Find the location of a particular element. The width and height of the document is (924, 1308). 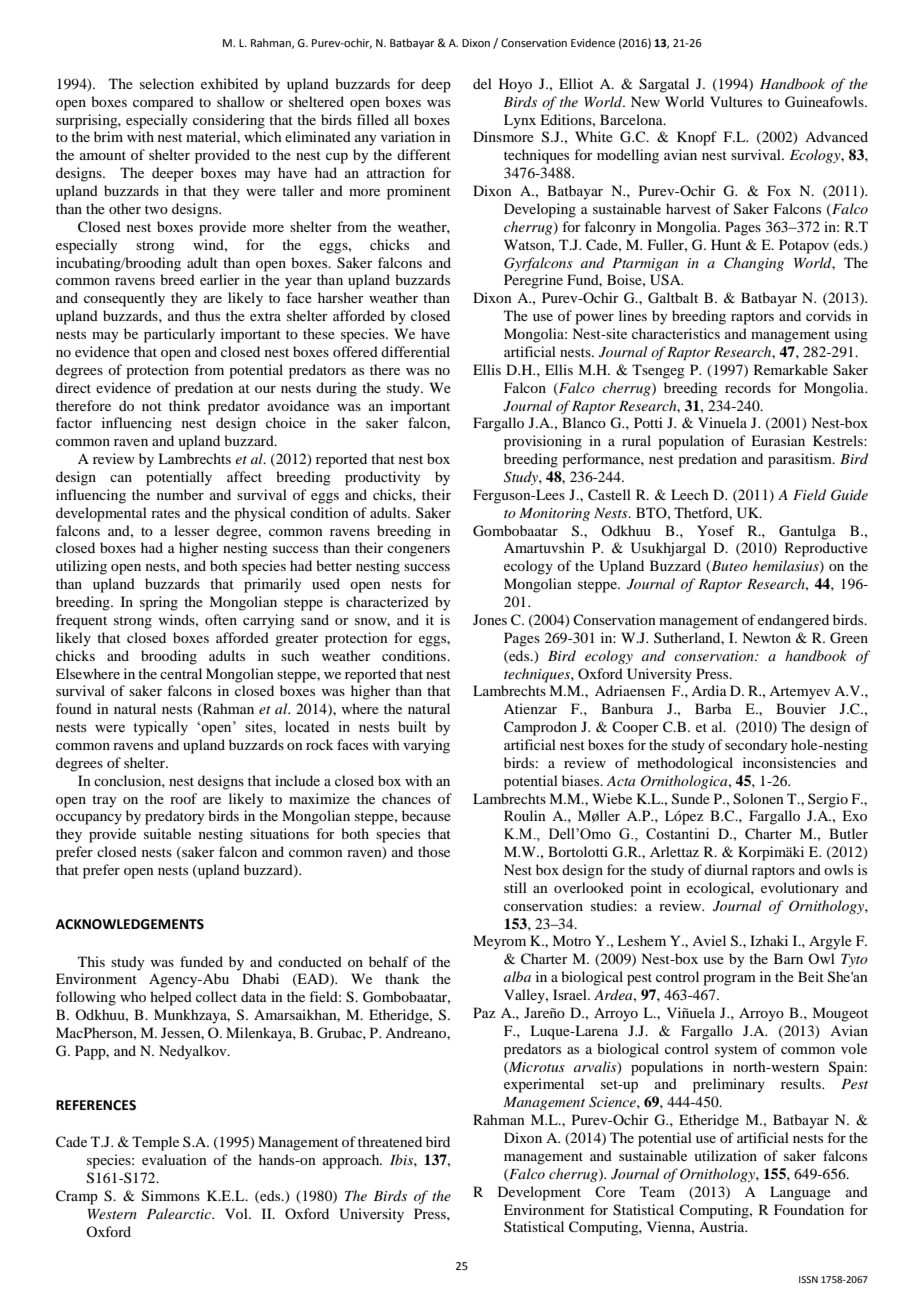

provisioning is located at coordinates (543, 442).
